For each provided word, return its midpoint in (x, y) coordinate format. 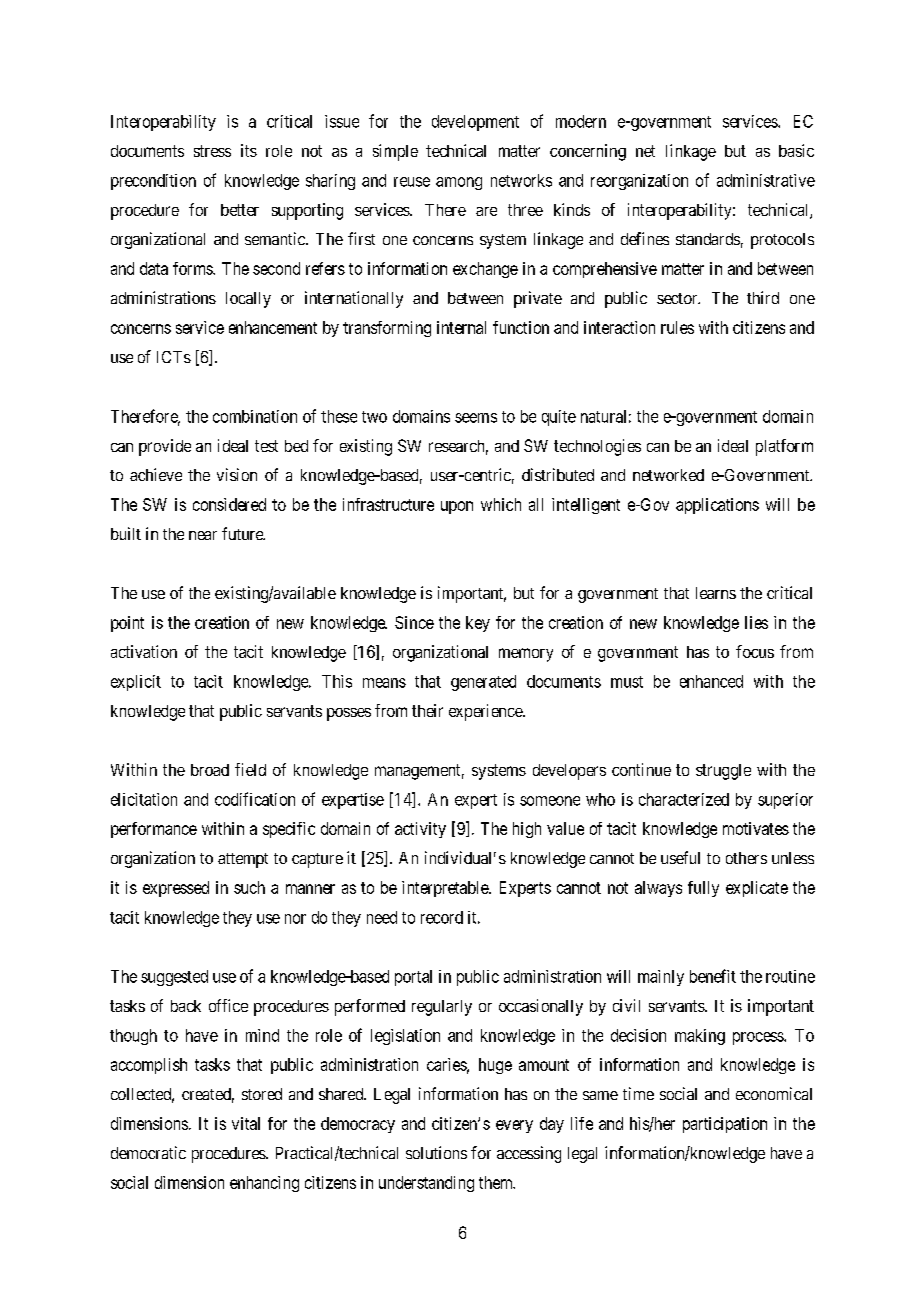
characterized (684, 799)
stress (212, 151)
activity (420, 830)
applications (717, 506)
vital (246, 1123)
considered (229, 504)
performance (154, 830)
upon (457, 507)
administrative (766, 180)
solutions (436, 1152)
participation (725, 1125)
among (459, 183)
